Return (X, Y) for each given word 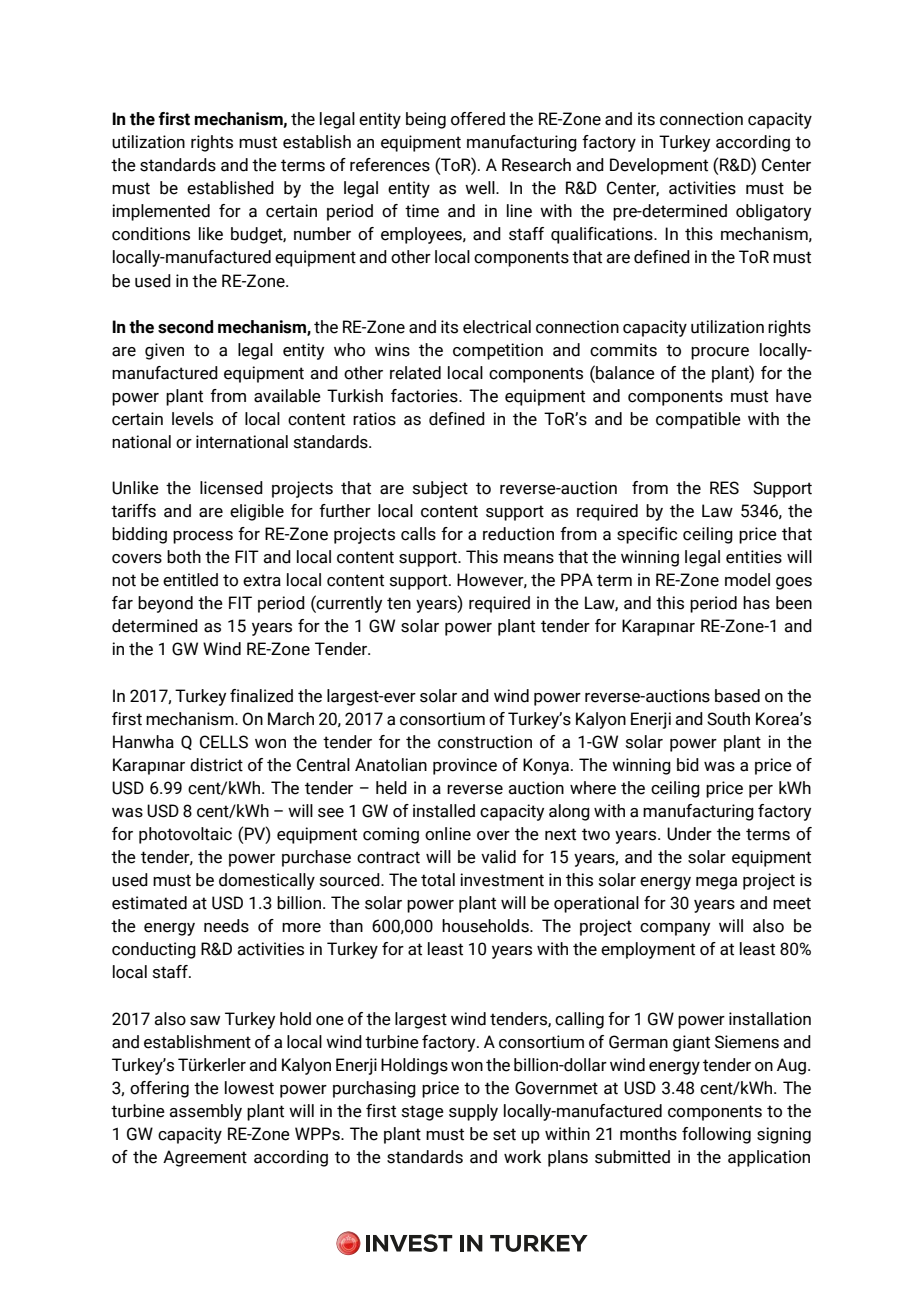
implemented (161, 212)
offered (478, 119)
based (737, 696)
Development (659, 166)
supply (473, 1112)
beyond (165, 604)
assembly (205, 1112)
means (529, 559)
